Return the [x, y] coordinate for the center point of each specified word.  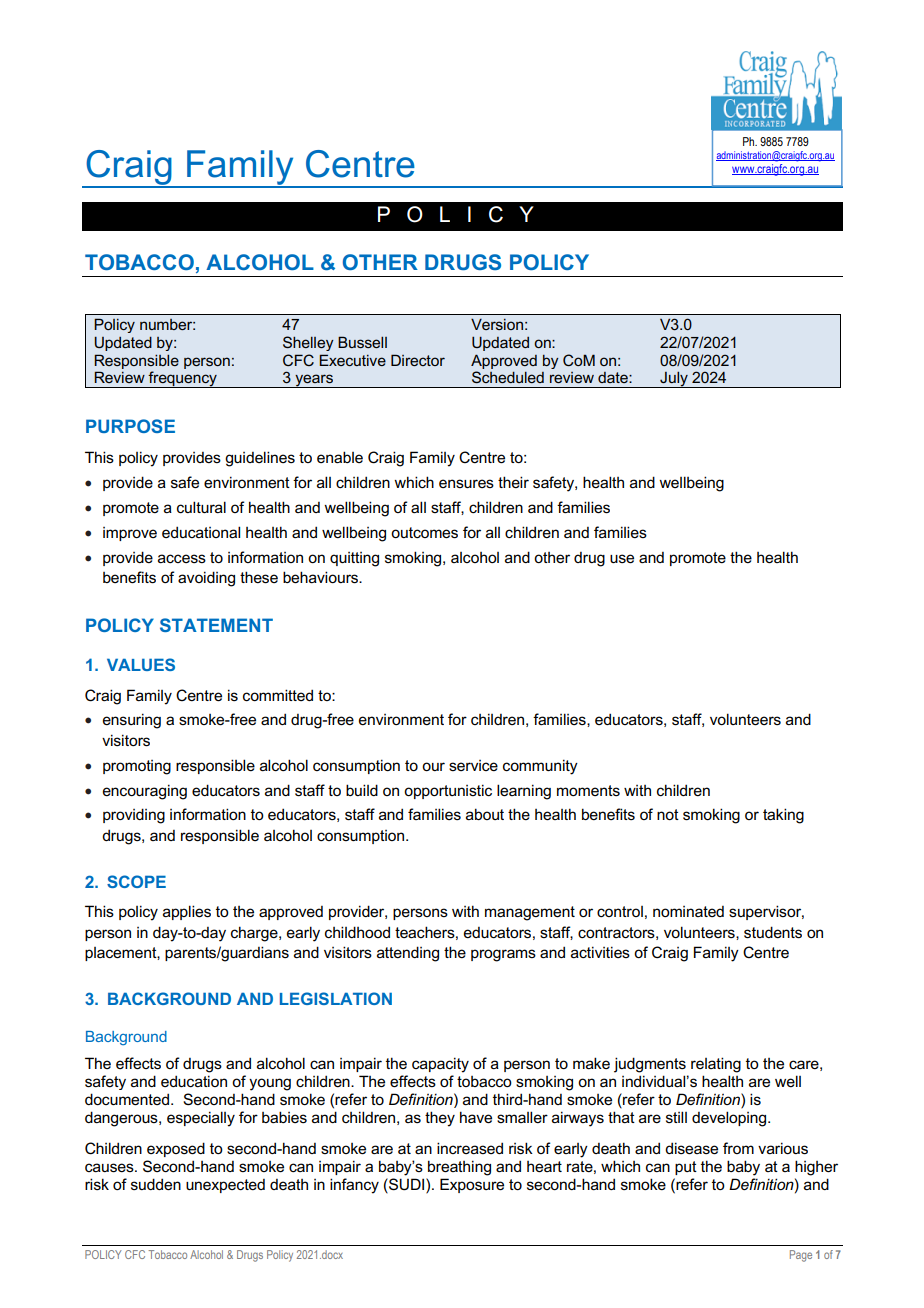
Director [418, 360]
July [674, 379]
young [270, 1084]
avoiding [206, 579]
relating [716, 1065]
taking [783, 816]
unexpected [225, 1186]
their [513, 482]
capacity [440, 1065]
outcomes [424, 533]
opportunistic [448, 791]
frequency [183, 379]
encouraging [145, 792]
